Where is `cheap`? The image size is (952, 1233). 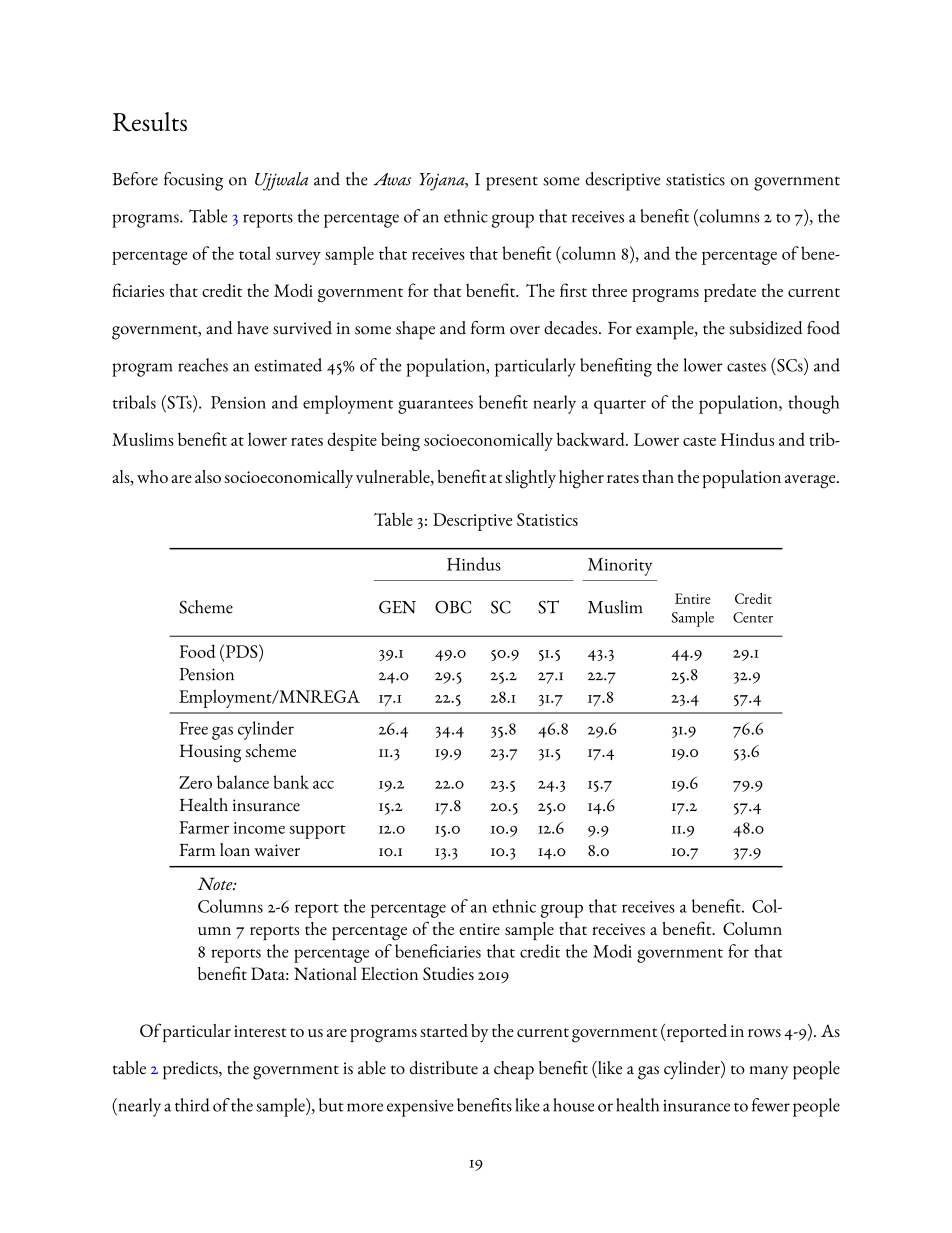 cheap is located at coordinates (514, 1070).
